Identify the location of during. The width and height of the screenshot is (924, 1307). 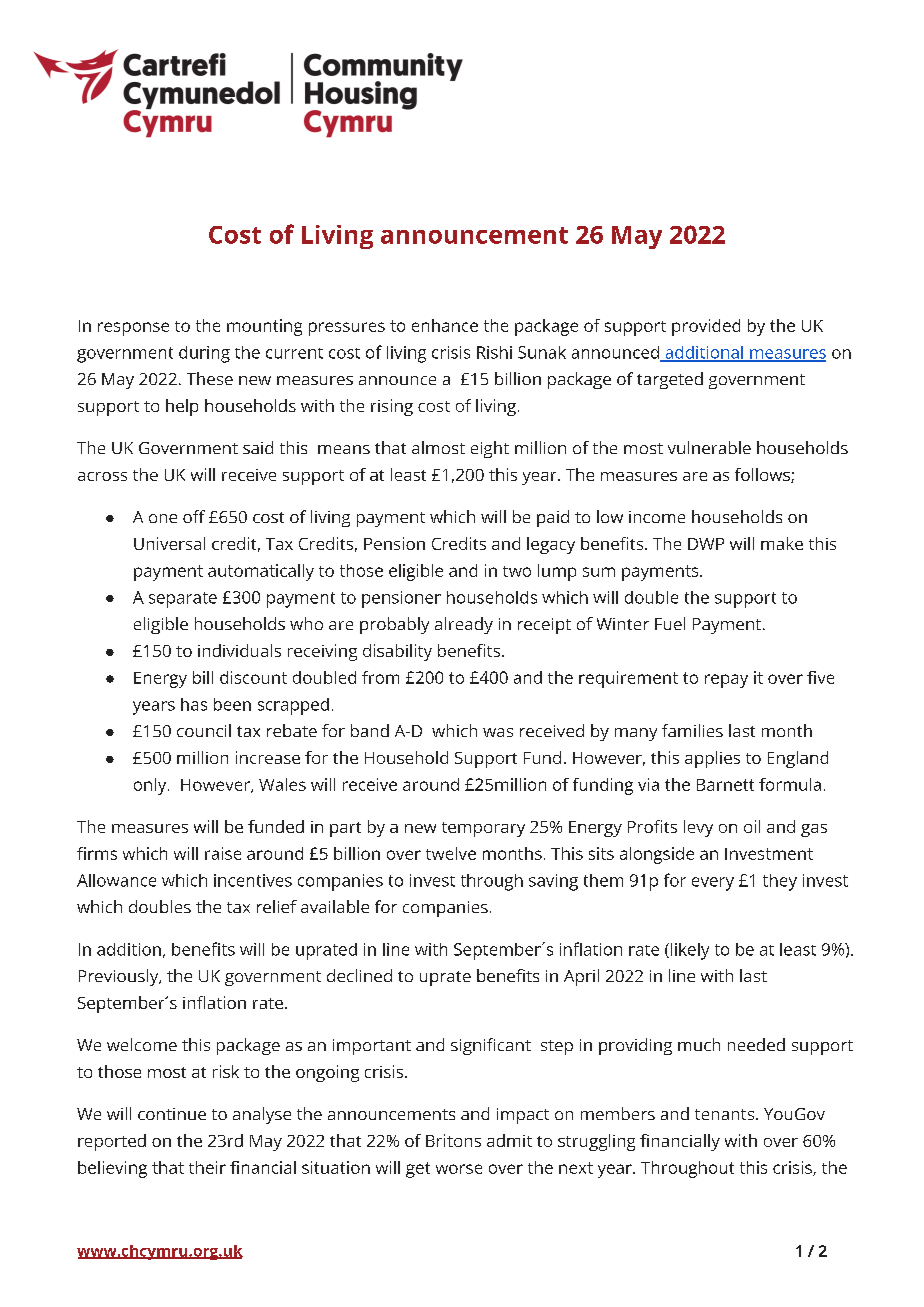
(204, 354).
